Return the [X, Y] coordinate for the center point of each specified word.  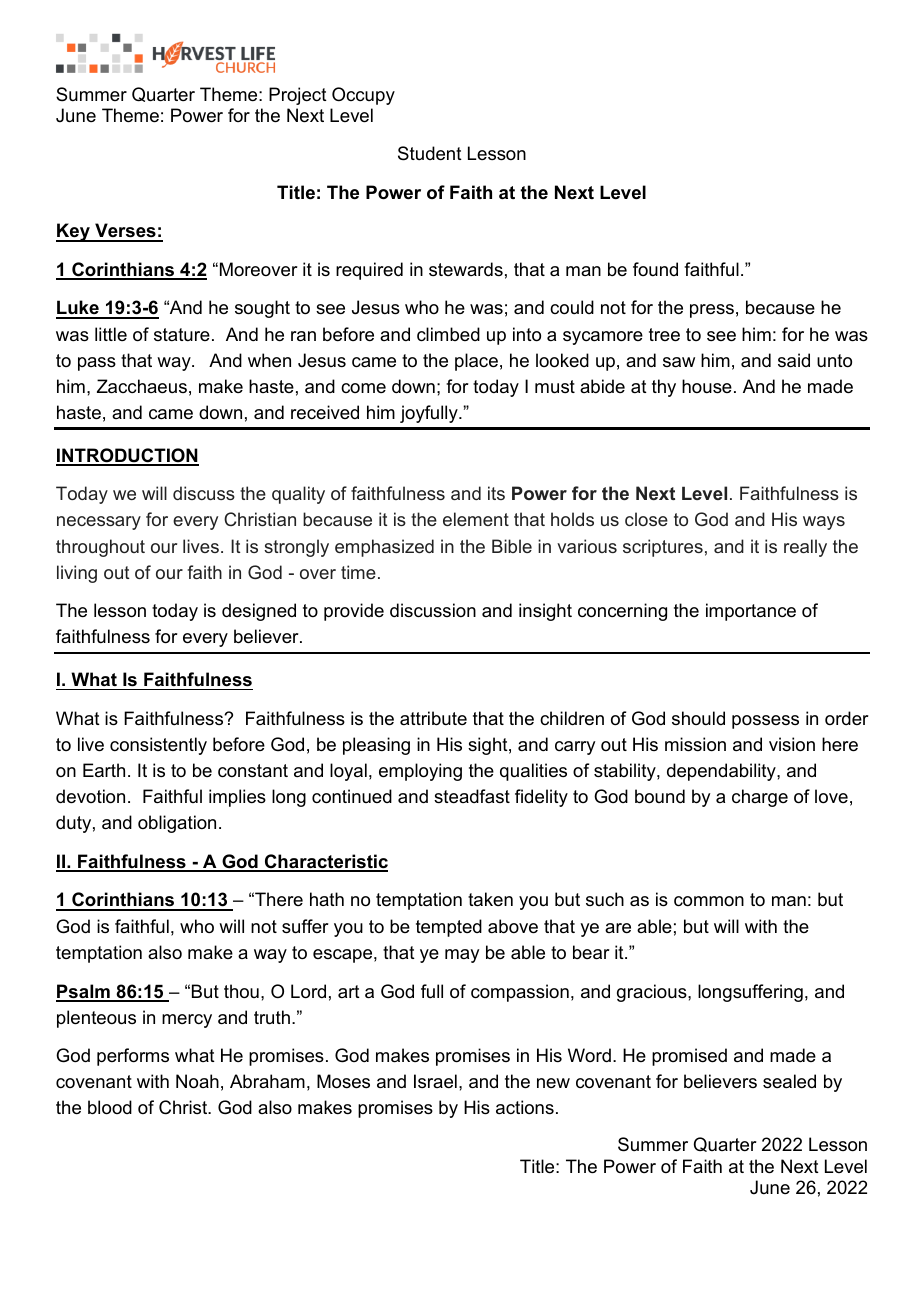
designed [259, 612]
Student [430, 153]
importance [751, 612]
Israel [435, 1081]
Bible [512, 546]
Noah [197, 1081]
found [655, 269]
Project [298, 96]
